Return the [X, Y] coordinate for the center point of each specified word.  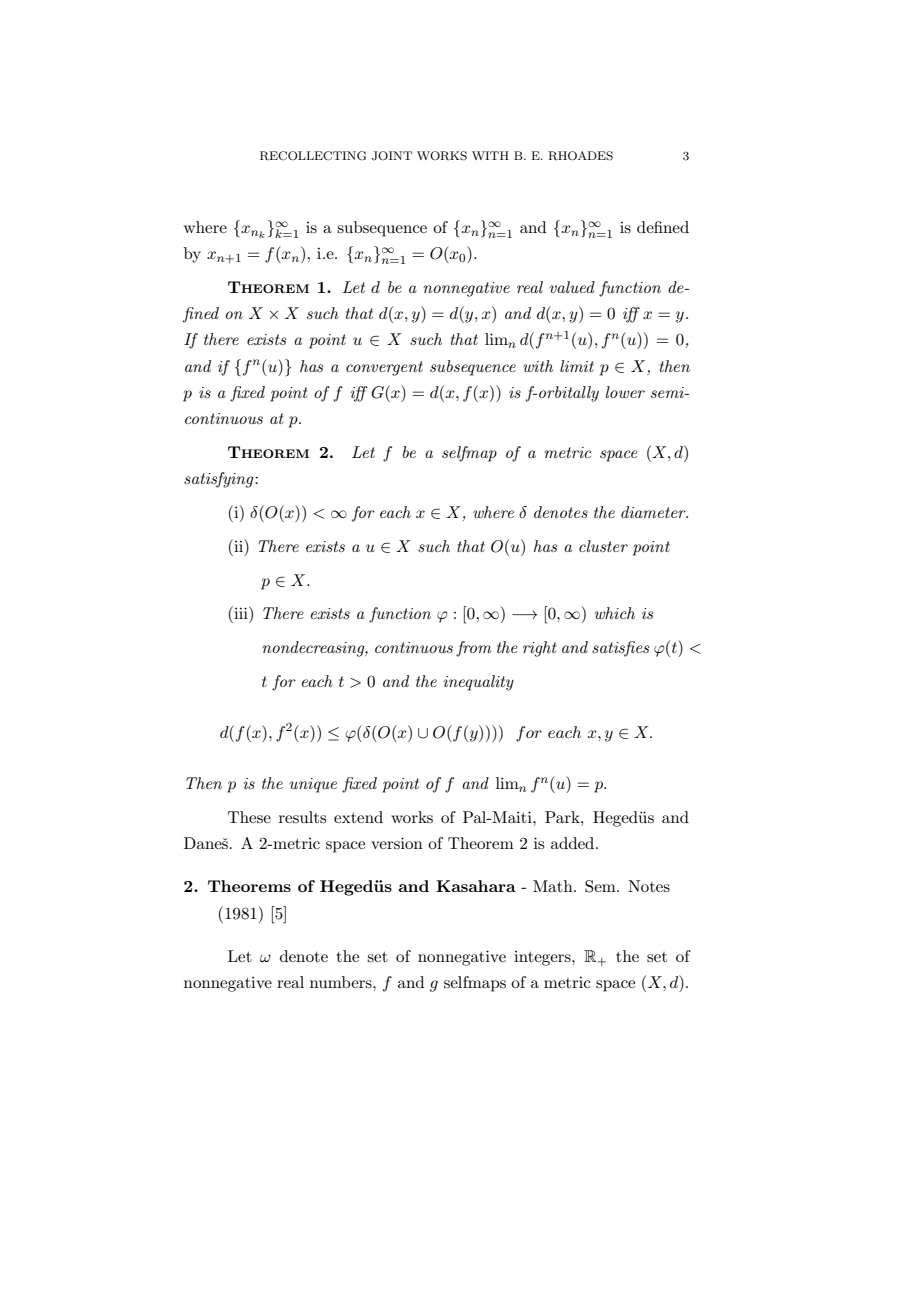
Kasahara [476, 886]
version [397, 843]
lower [625, 392]
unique [313, 785]
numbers [342, 982]
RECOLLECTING [313, 156]
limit [577, 366]
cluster [603, 546]
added [574, 843]
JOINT [392, 156]
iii [241, 612]
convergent [384, 368]
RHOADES [580, 156]
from [473, 649]
